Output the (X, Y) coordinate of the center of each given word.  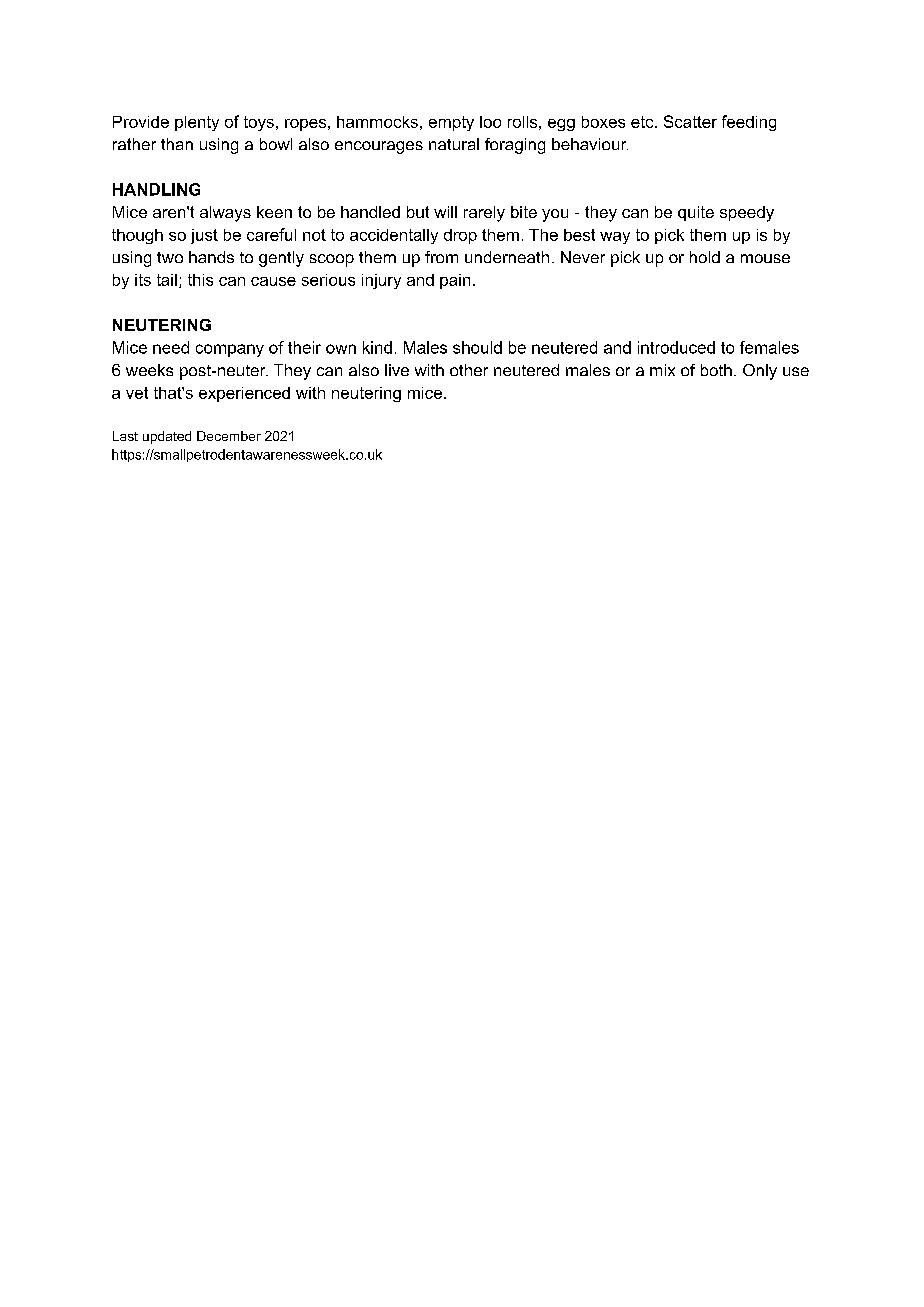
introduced (676, 347)
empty (451, 123)
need (171, 347)
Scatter (690, 121)
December (229, 436)
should (477, 347)
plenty (197, 123)
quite (696, 213)
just (204, 236)
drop (460, 236)
